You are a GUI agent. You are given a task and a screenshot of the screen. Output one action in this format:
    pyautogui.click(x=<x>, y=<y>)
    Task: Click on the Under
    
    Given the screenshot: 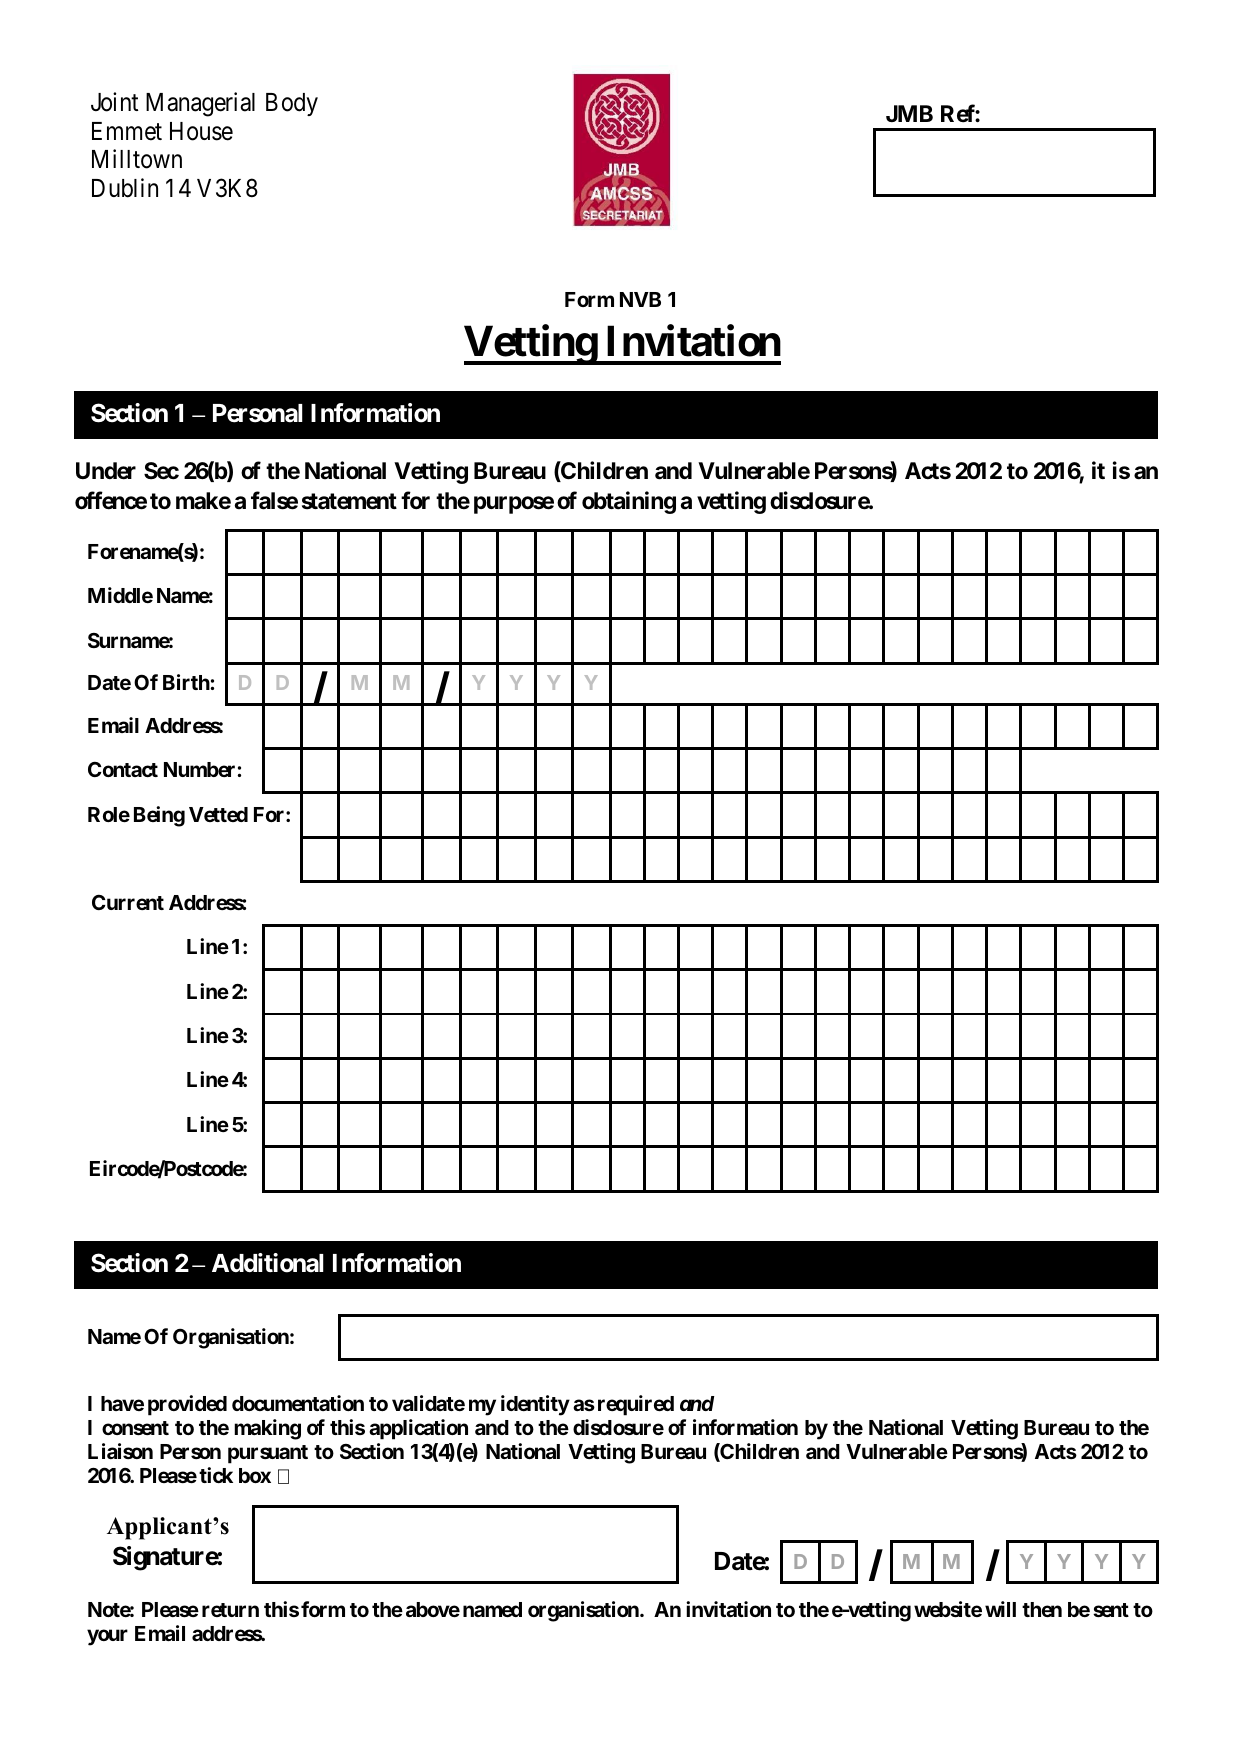 What is the action you would take?
    pyautogui.click(x=106, y=471)
